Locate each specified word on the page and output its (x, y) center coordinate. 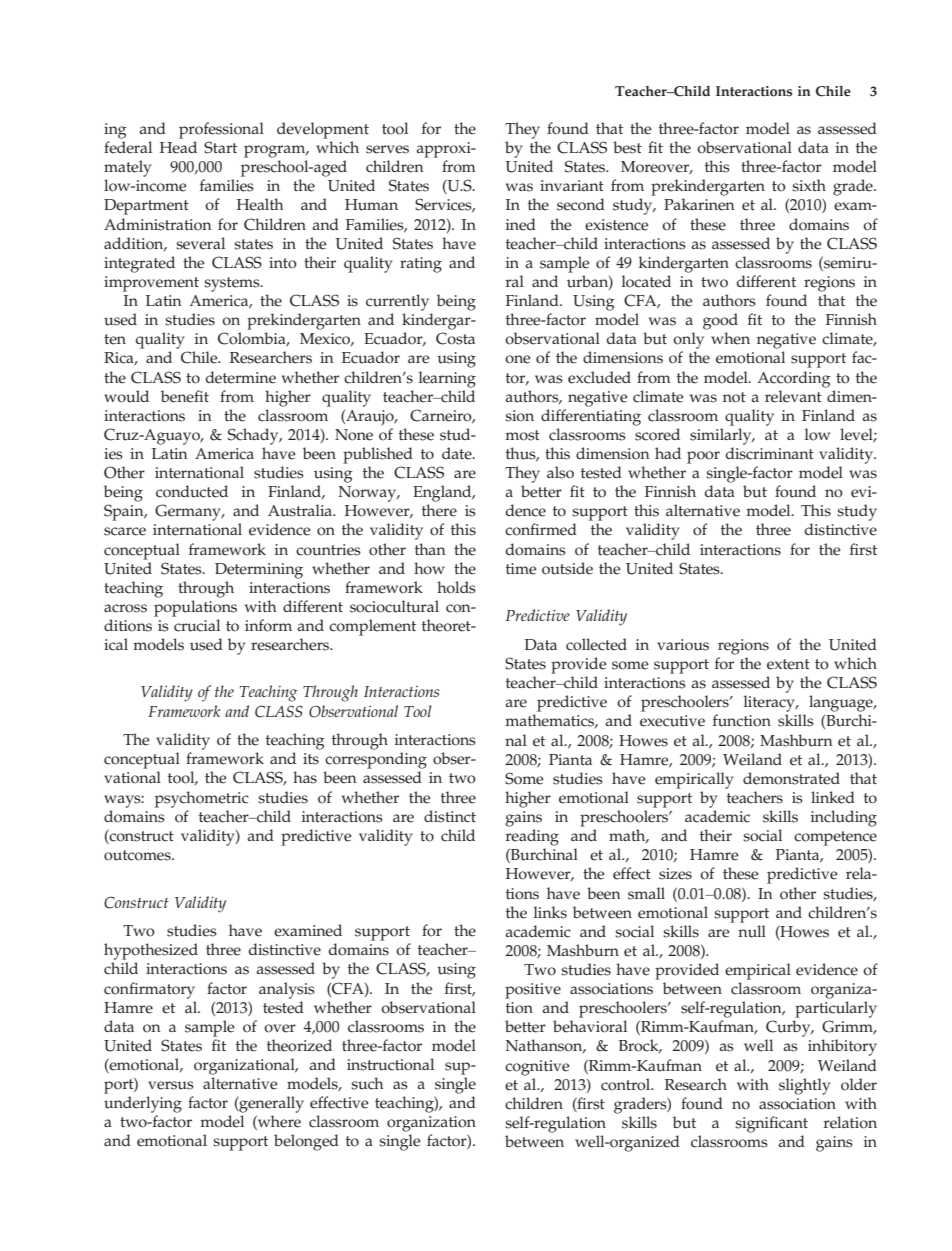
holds (456, 587)
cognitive (537, 1068)
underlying (143, 1104)
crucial (197, 625)
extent (788, 664)
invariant (572, 185)
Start (220, 147)
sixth (809, 185)
